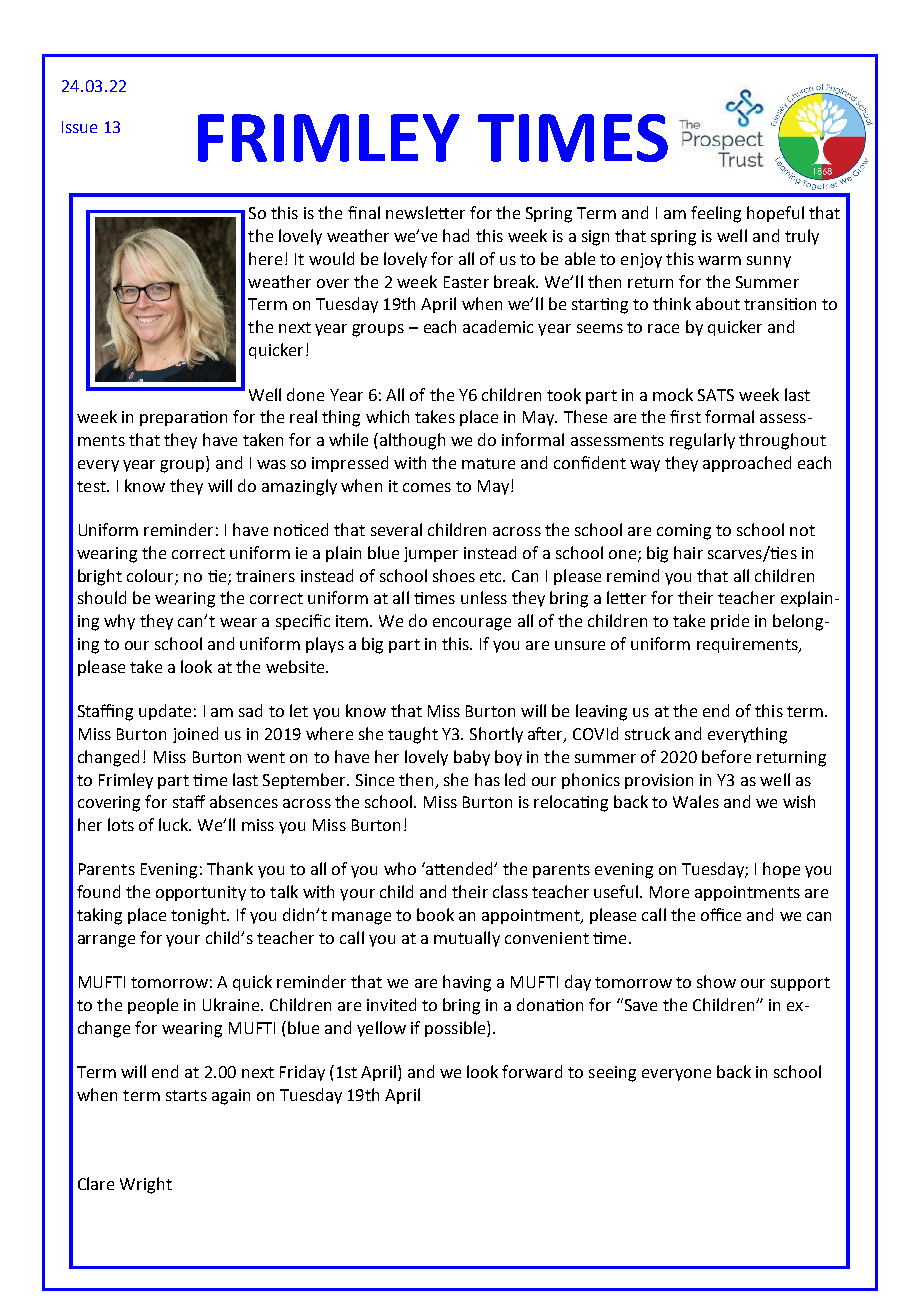 The height and width of the image is (1308, 924). What do you see at coordinates (532, 1071) in the image?
I see `forward` at bounding box center [532, 1071].
